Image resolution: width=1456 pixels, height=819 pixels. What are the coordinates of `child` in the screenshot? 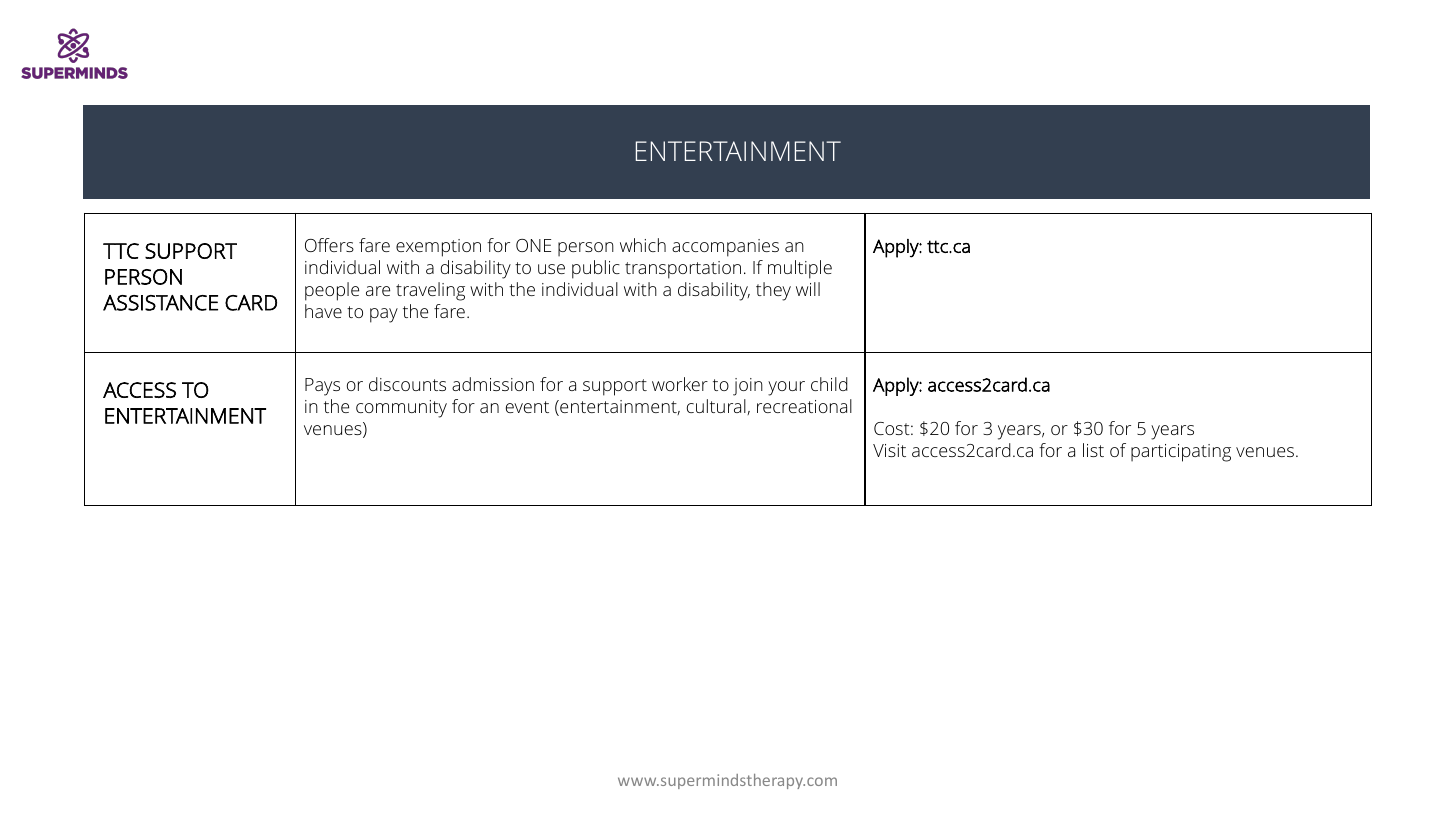 It's located at (829, 384).
